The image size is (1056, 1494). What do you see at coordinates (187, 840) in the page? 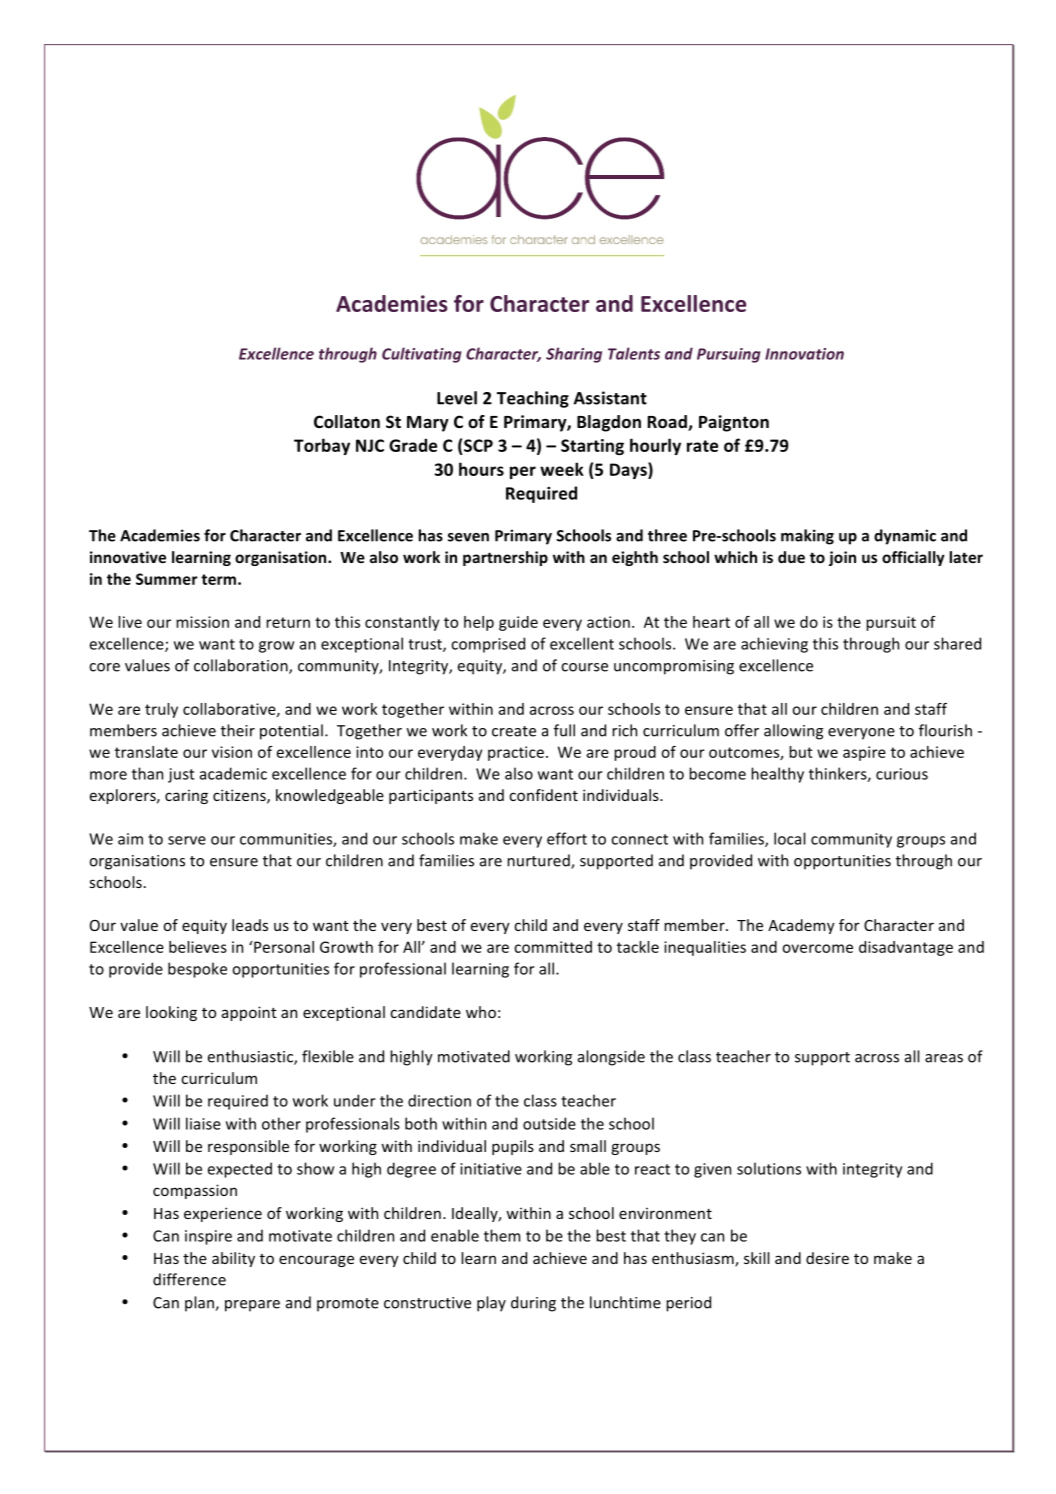
I see `serve` at bounding box center [187, 840].
